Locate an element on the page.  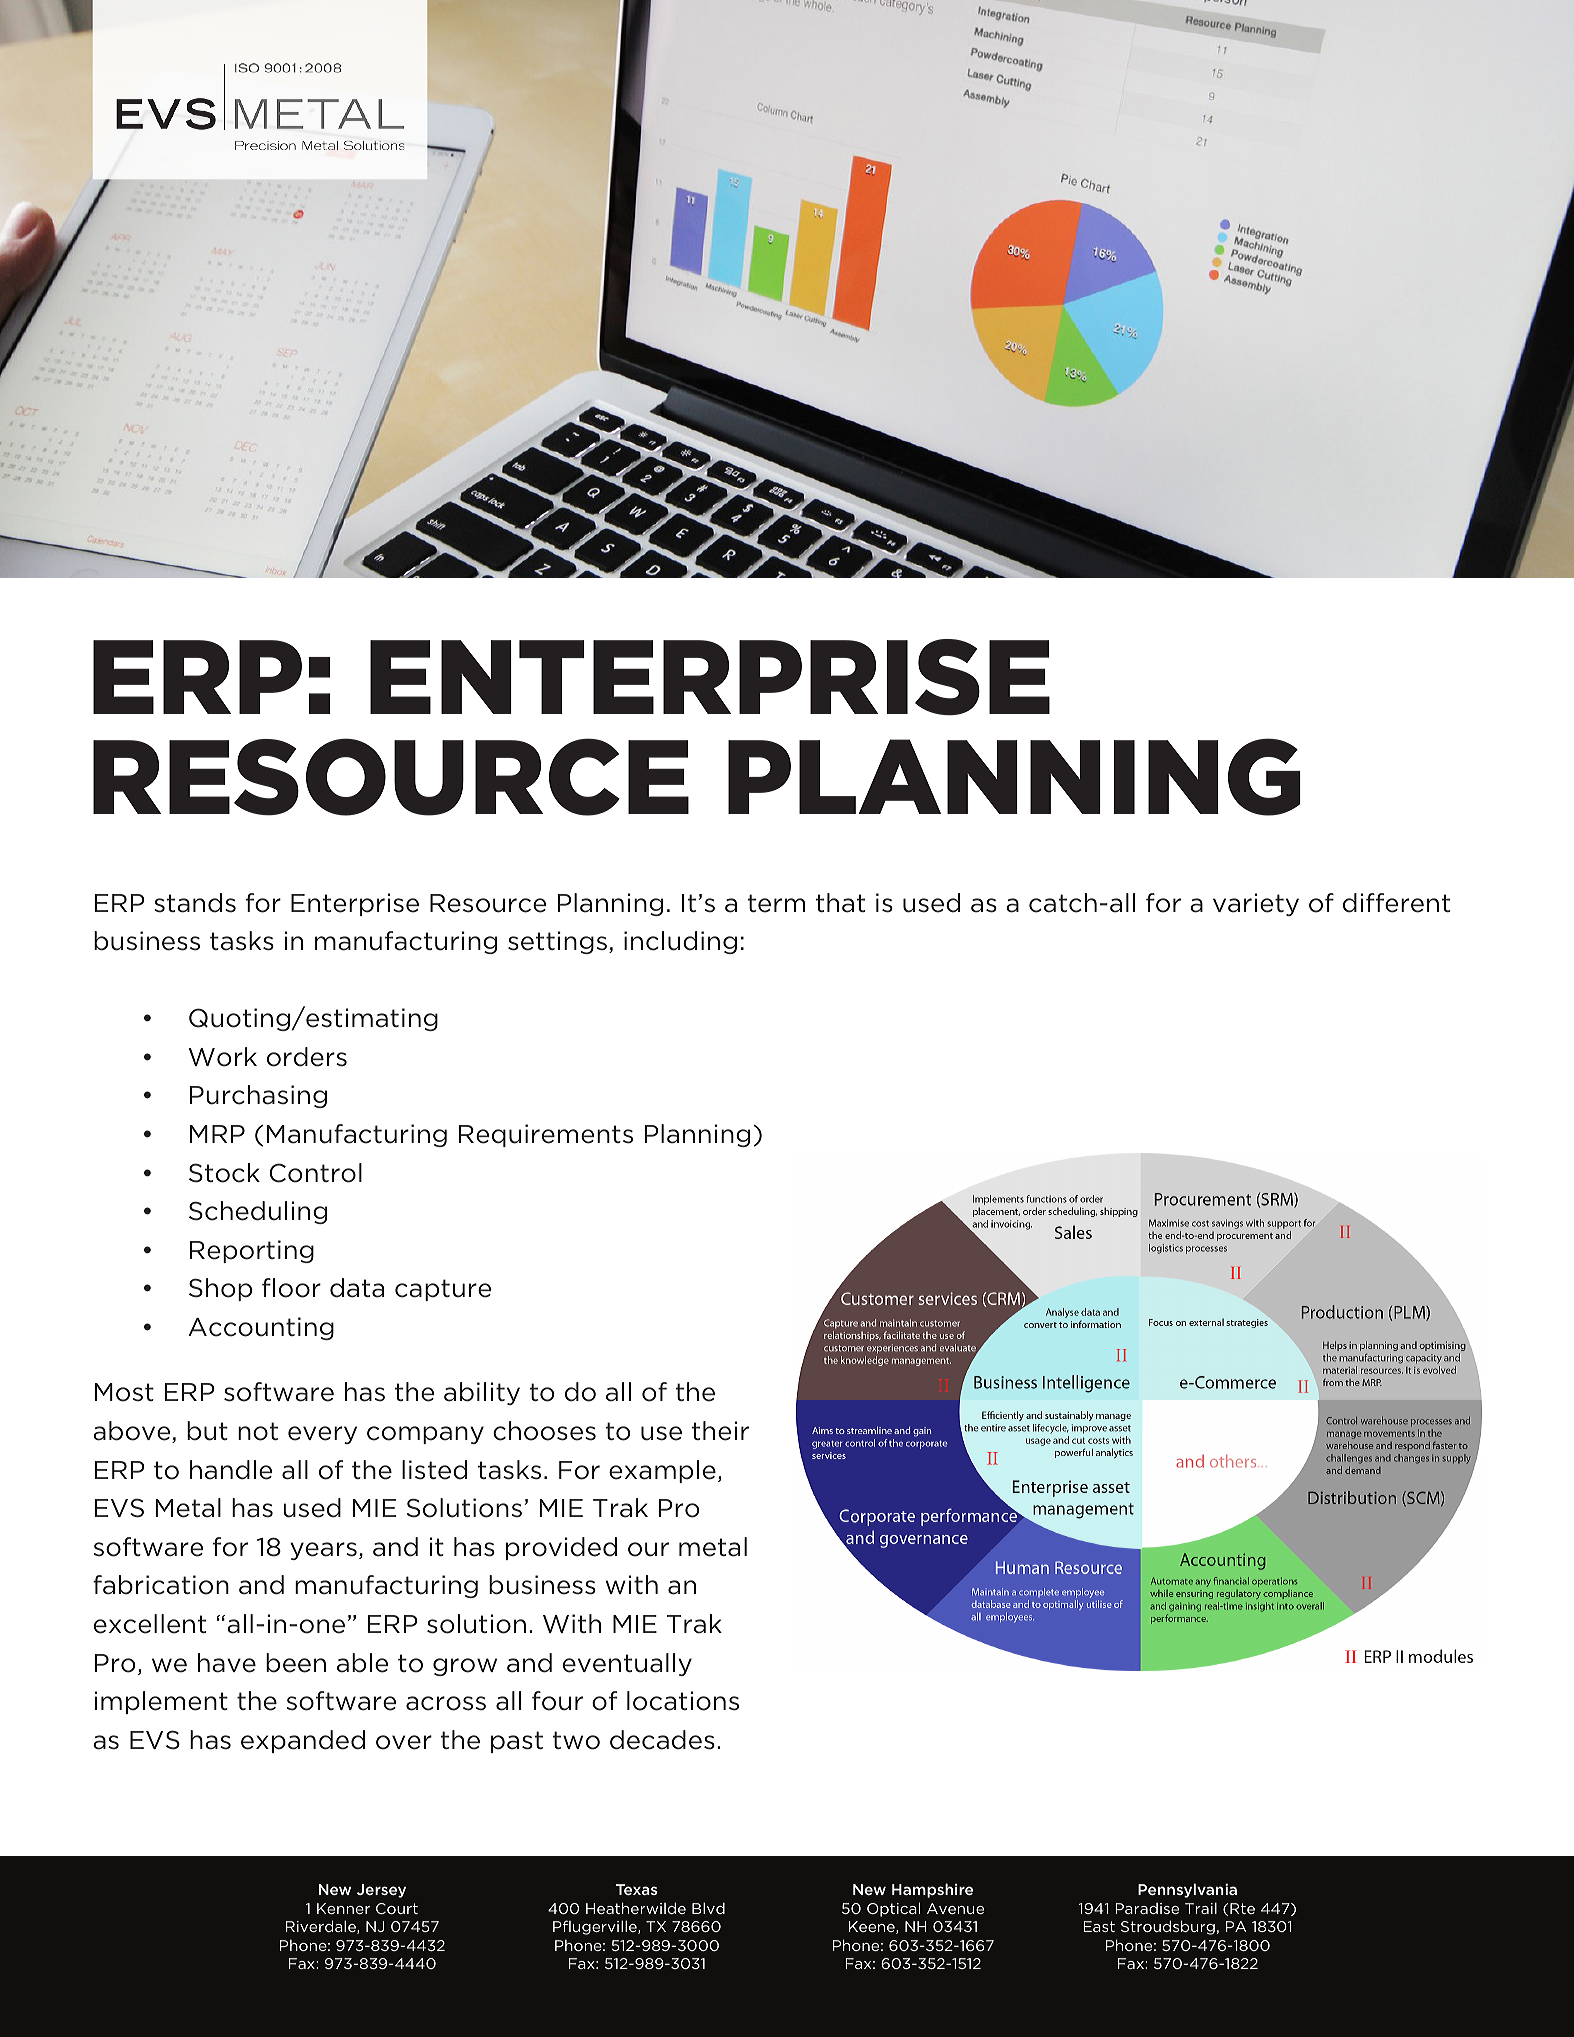
term is located at coordinates (776, 903).
